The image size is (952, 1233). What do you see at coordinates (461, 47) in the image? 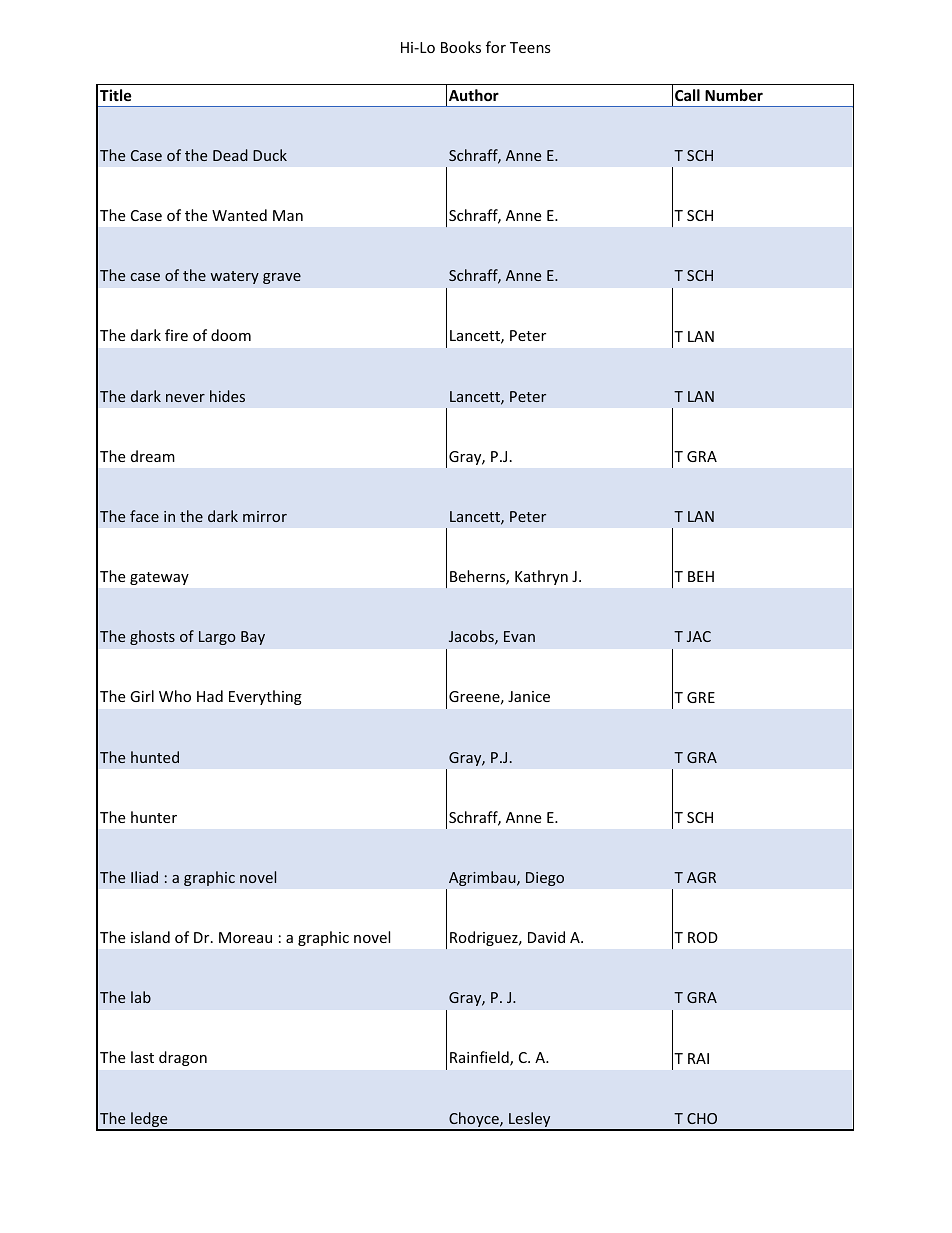
I see `Books` at bounding box center [461, 47].
